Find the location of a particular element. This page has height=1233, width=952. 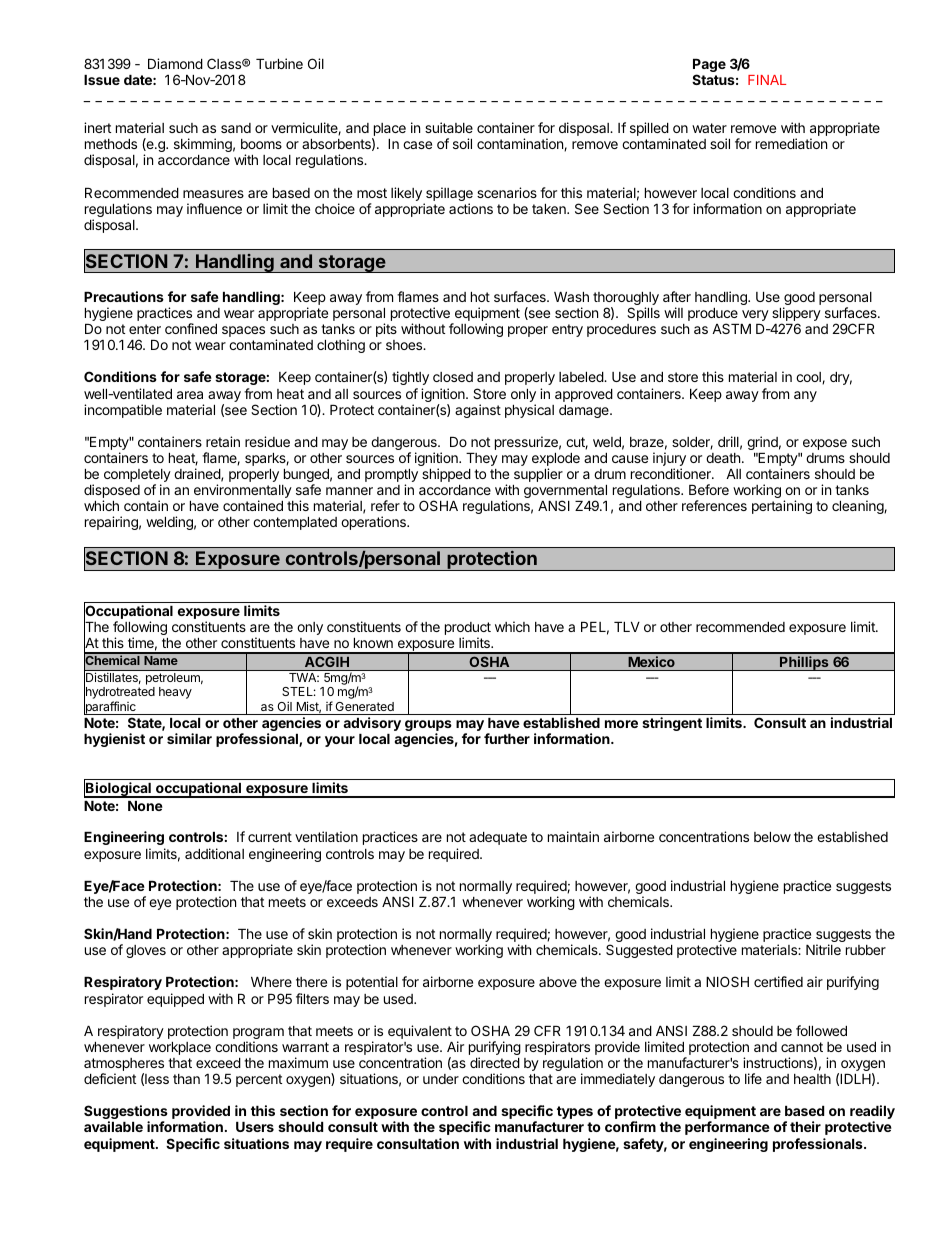

FINAL is located at coordinates (767, 80).
